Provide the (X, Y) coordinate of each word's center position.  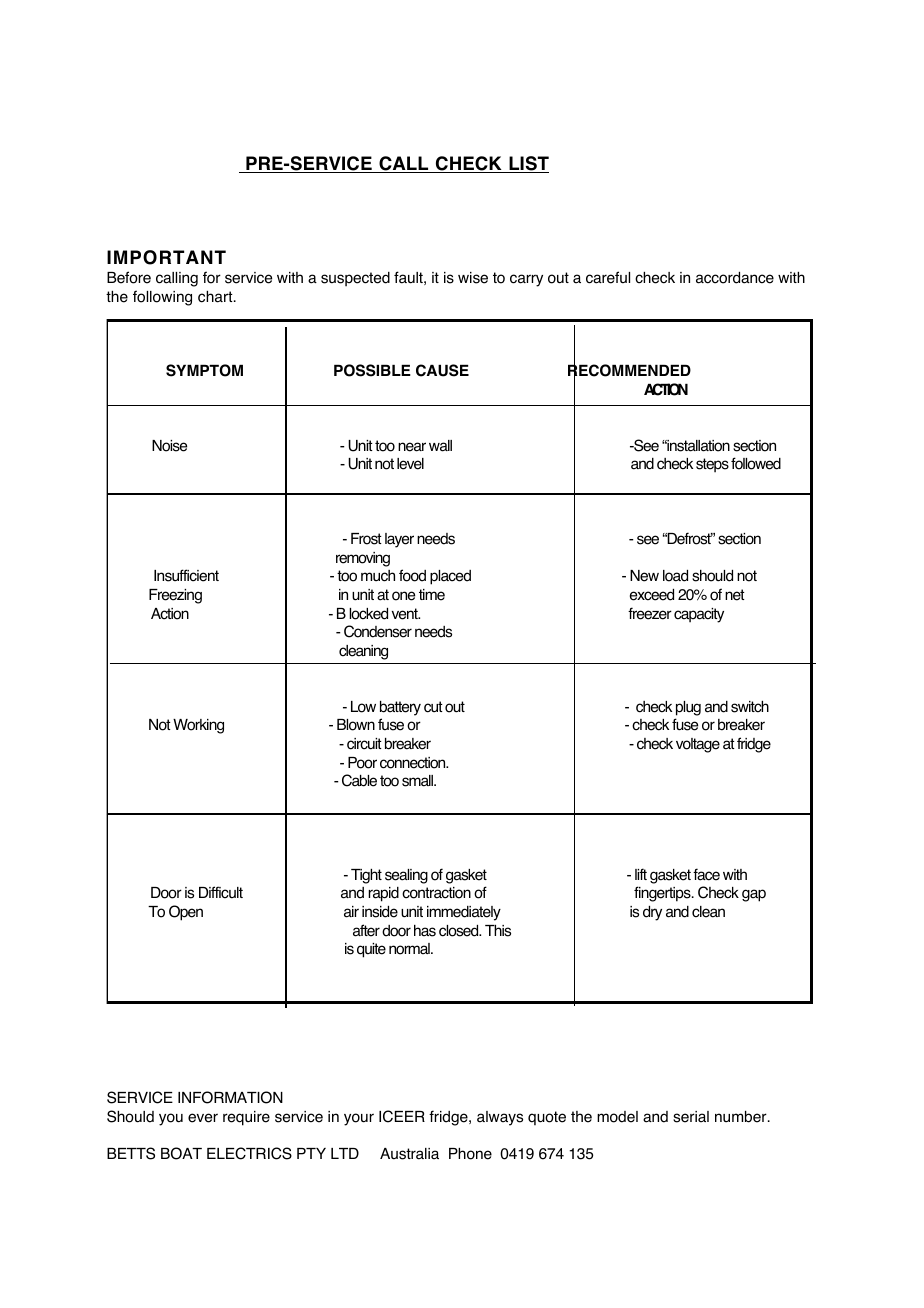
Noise (169, 446)
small (418, 781)
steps (712, 465)
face (706, 874)
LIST (528, 164)
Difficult (221, 892)
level (410, 464)
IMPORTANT (166, 257)
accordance (735, 278)
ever (203, 1118)
